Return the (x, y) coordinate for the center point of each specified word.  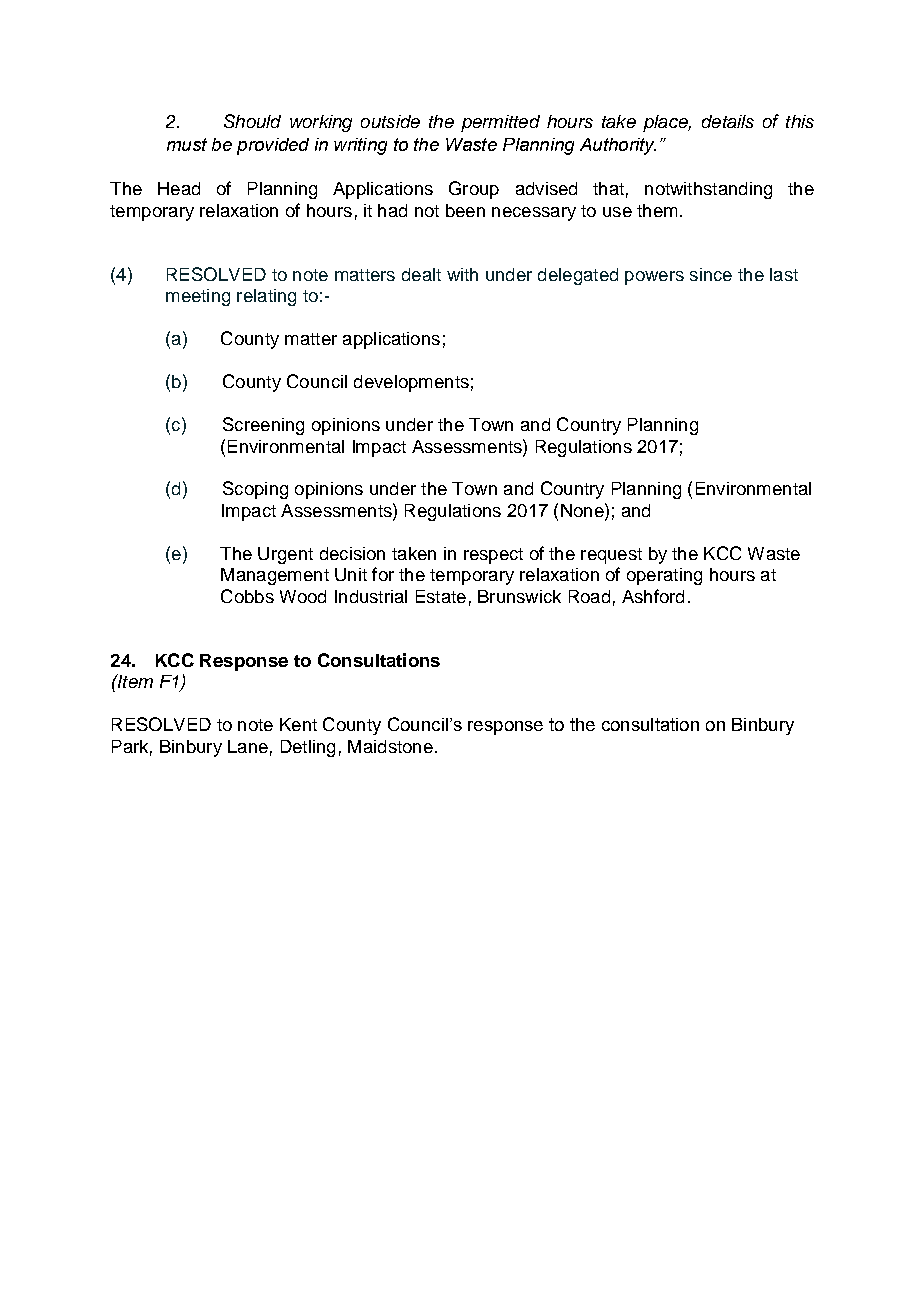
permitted (500, 123)
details (728, 121)
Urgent (285, 555)
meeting (198, 297)
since (711, 274)
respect (493, 556)
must (187, 144)
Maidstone (390, 746)
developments (411, 383)
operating (664, 576)
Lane (248, 746)
